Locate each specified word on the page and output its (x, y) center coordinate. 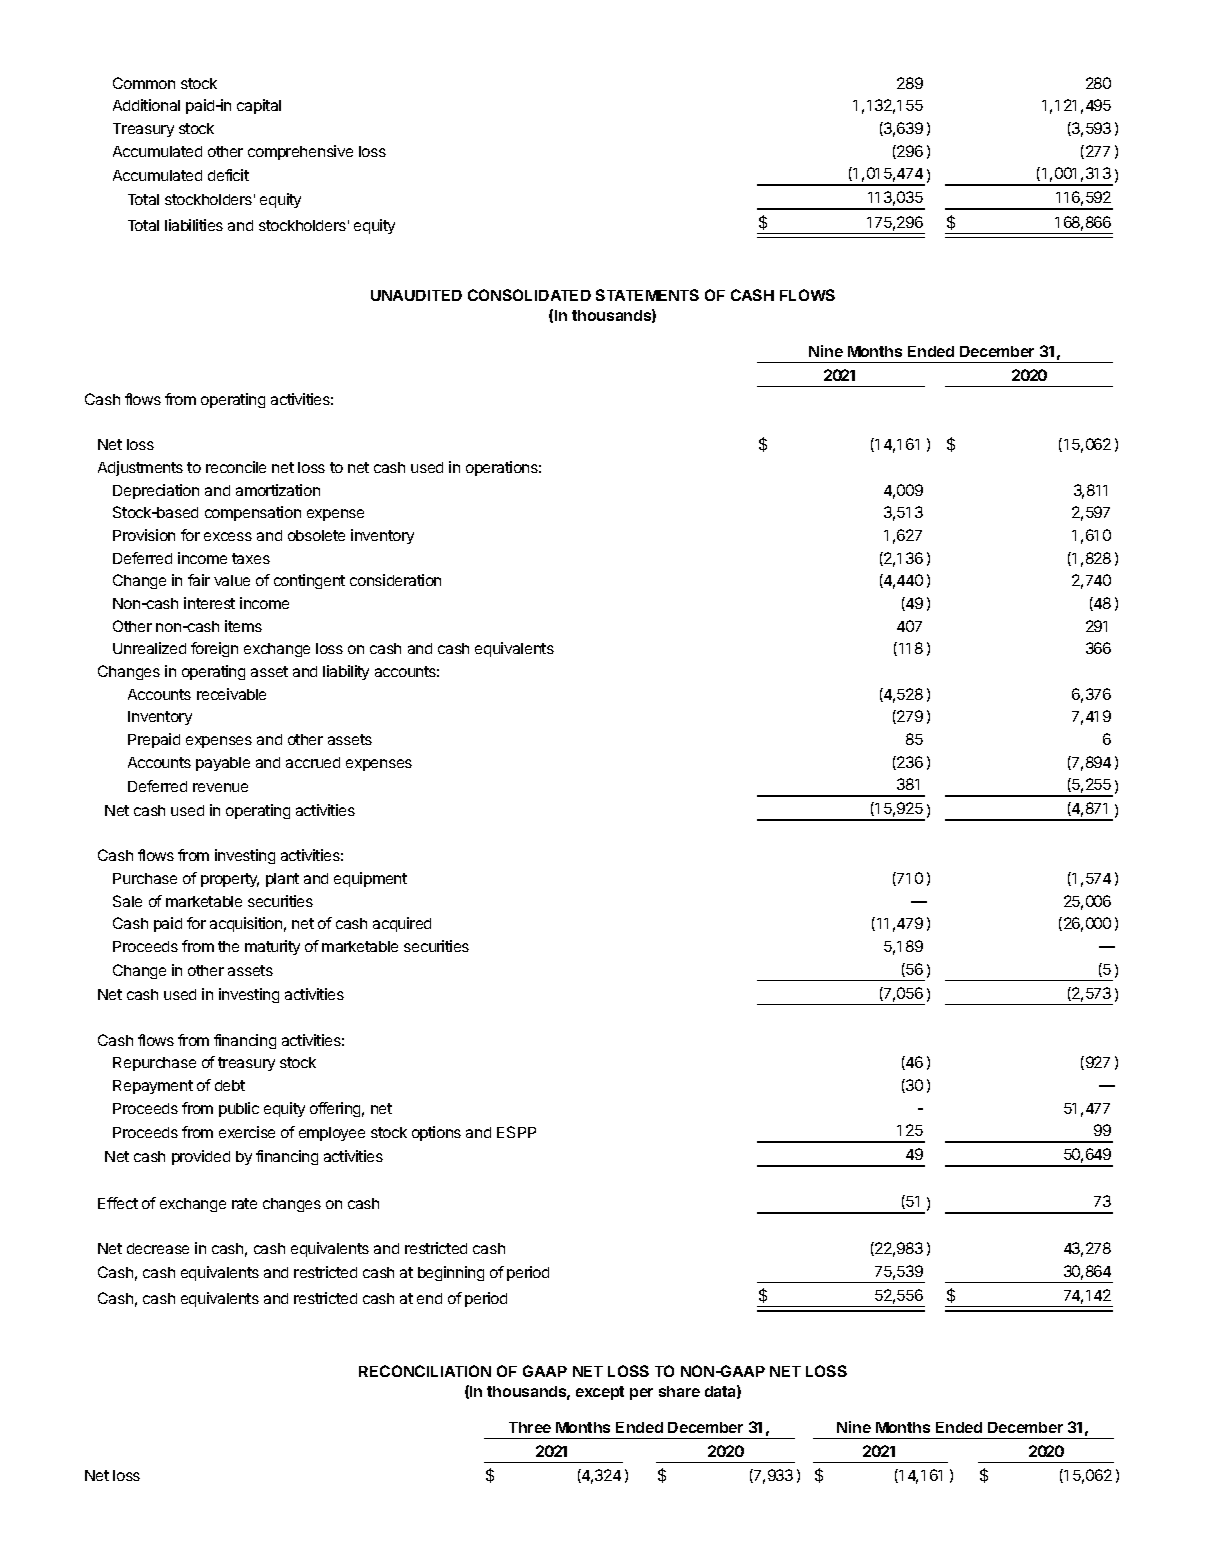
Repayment (153, 1087)
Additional (146, 105)
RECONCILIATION (425, 1371)
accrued (313, 762)
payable (223, 764)
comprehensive (300, 152)
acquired (402, 924)
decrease (158, 1248)
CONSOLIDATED (529, 295)
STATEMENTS (647, 295)
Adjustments (140, 468)
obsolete (316, 535)
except (600, 1393)
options (436, 1133)
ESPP (516, 1132)
